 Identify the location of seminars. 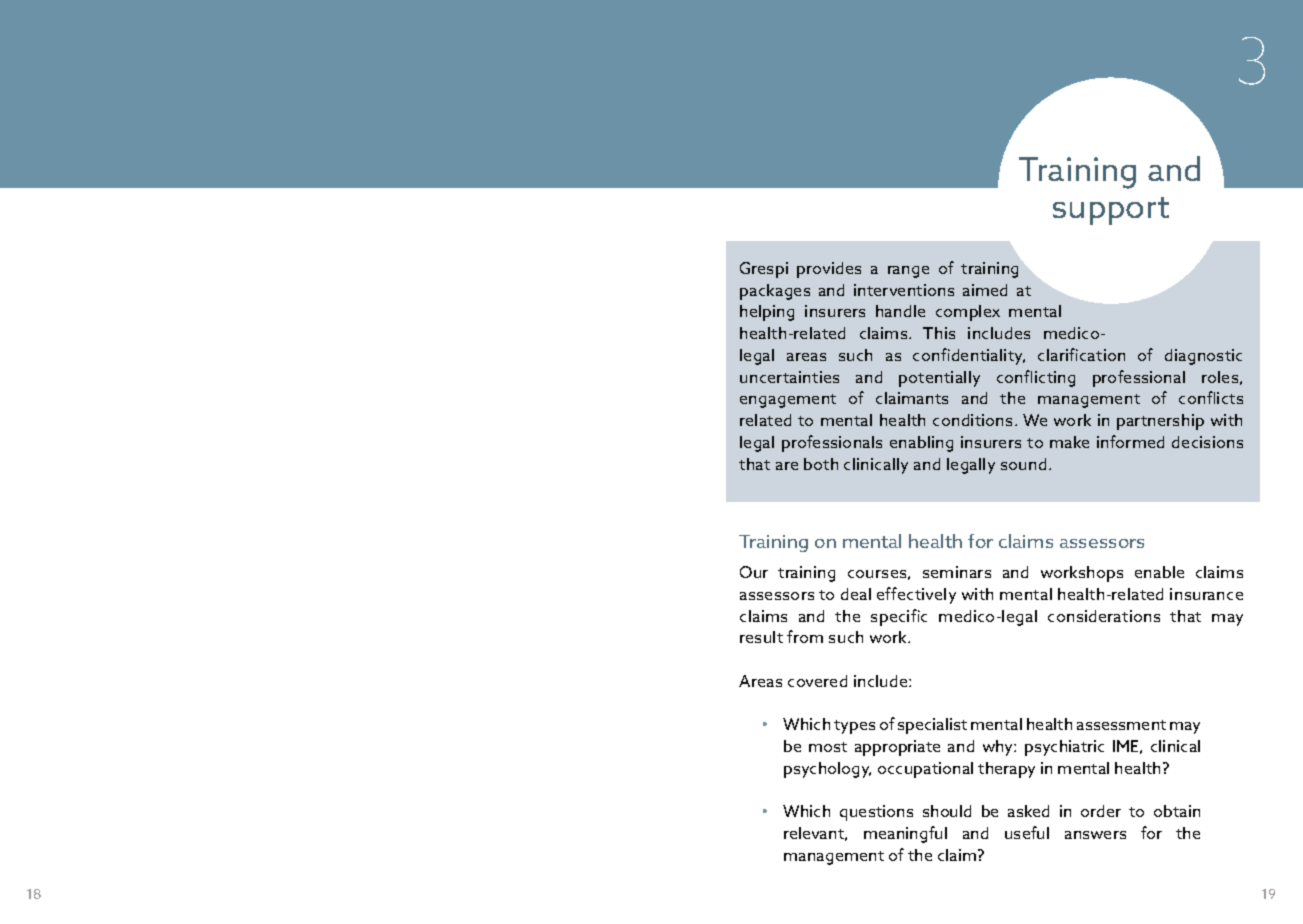
(957, 572).
